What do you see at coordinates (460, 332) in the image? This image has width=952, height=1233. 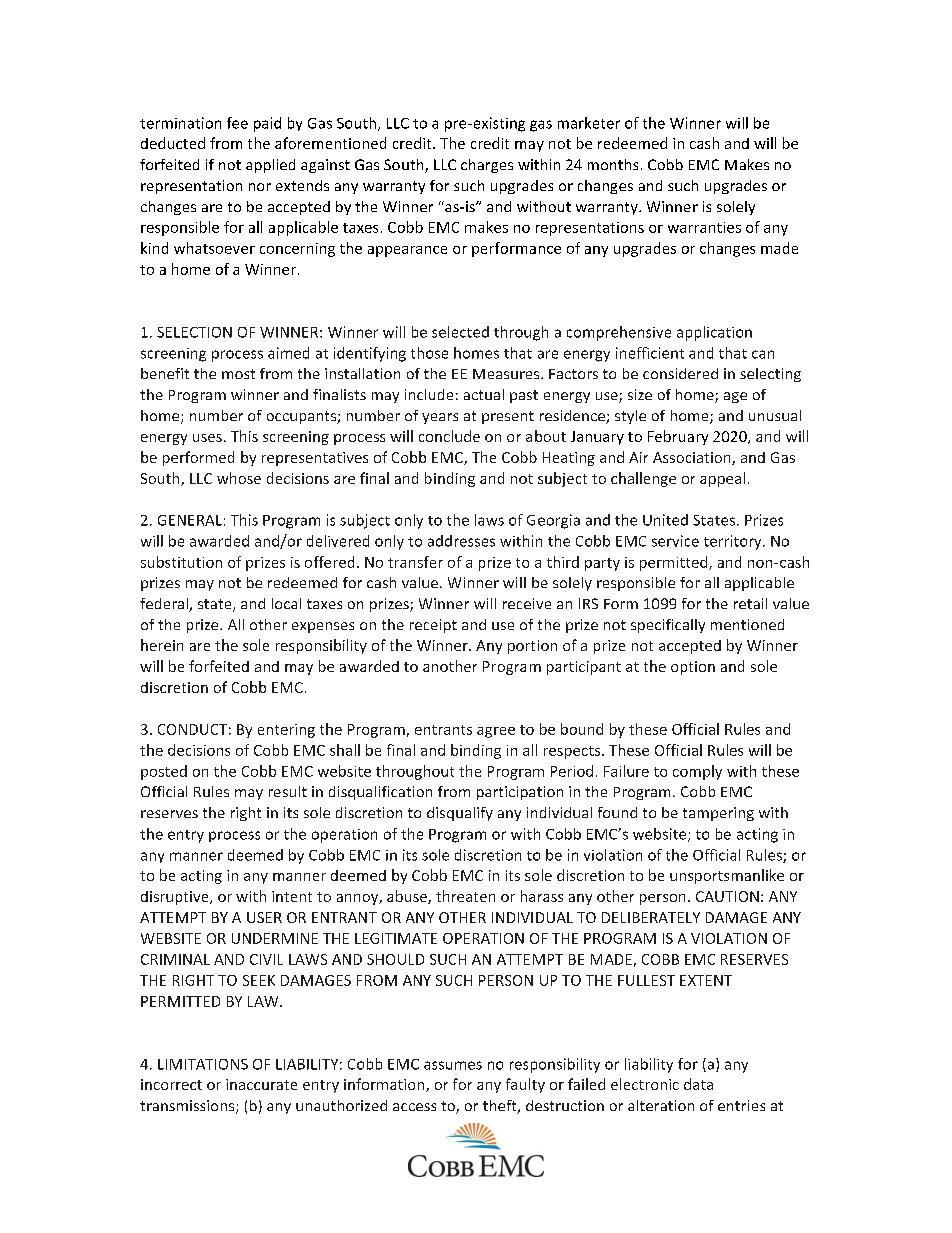 I see `selected` at bounding box center [460, 332].
